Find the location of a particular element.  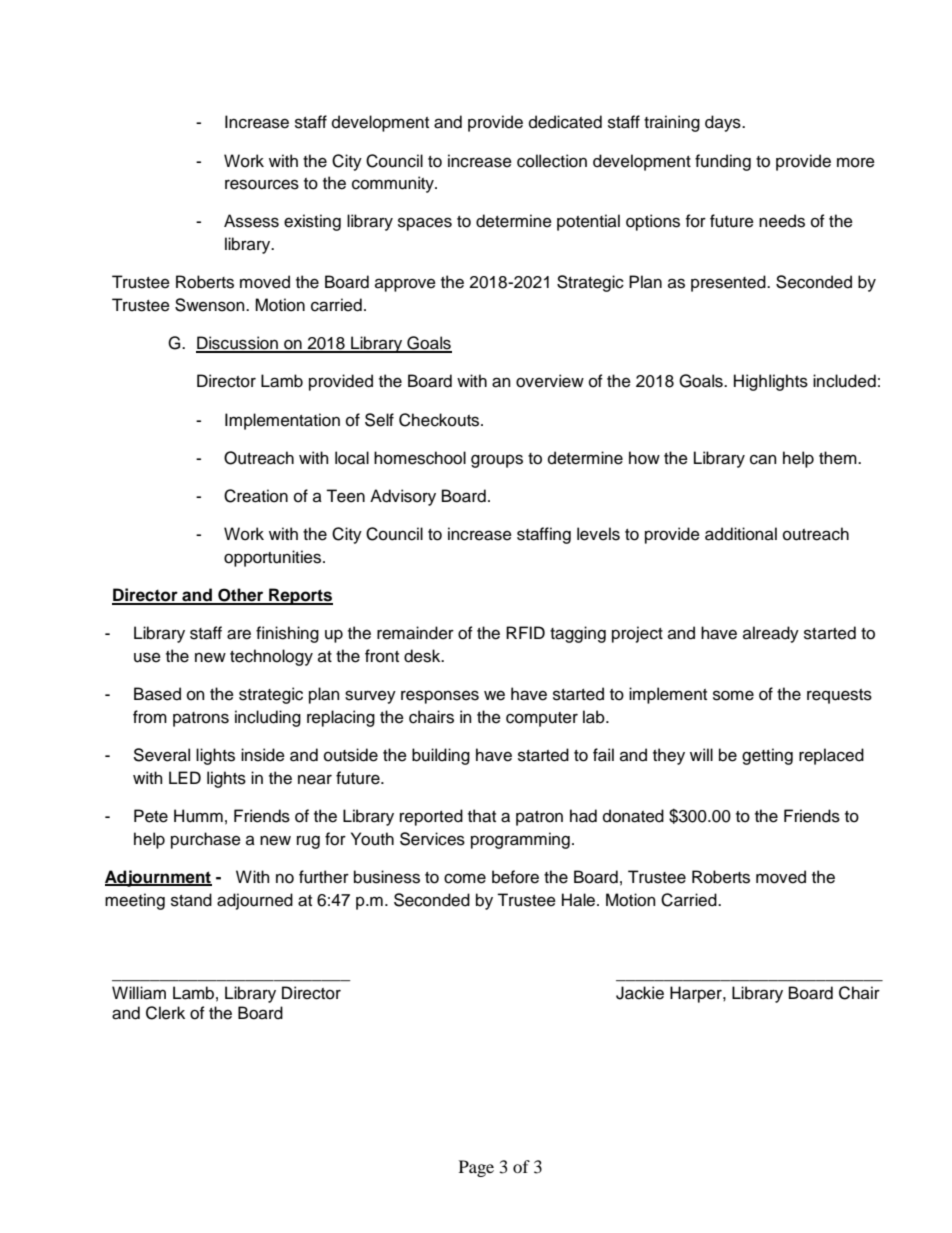

collection is located at coordinates (552, 161).
